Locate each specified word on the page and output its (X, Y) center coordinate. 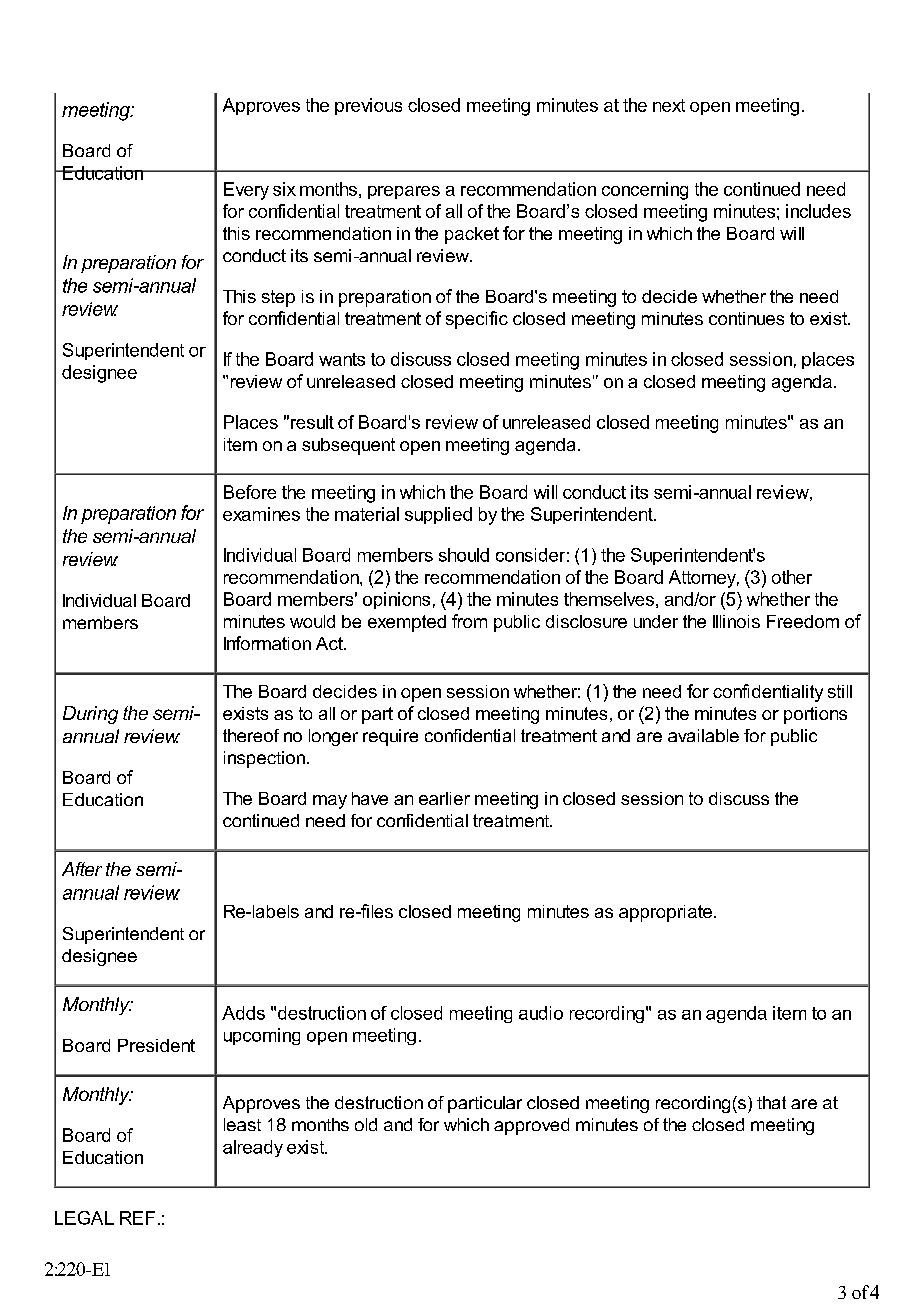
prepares (404, 192)
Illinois (736, 621)
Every (246, 191)
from (469, 621)
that (771, 1102)
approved (531, 1126)
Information (267, 643)
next (669, 105)
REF (137, 1218)
